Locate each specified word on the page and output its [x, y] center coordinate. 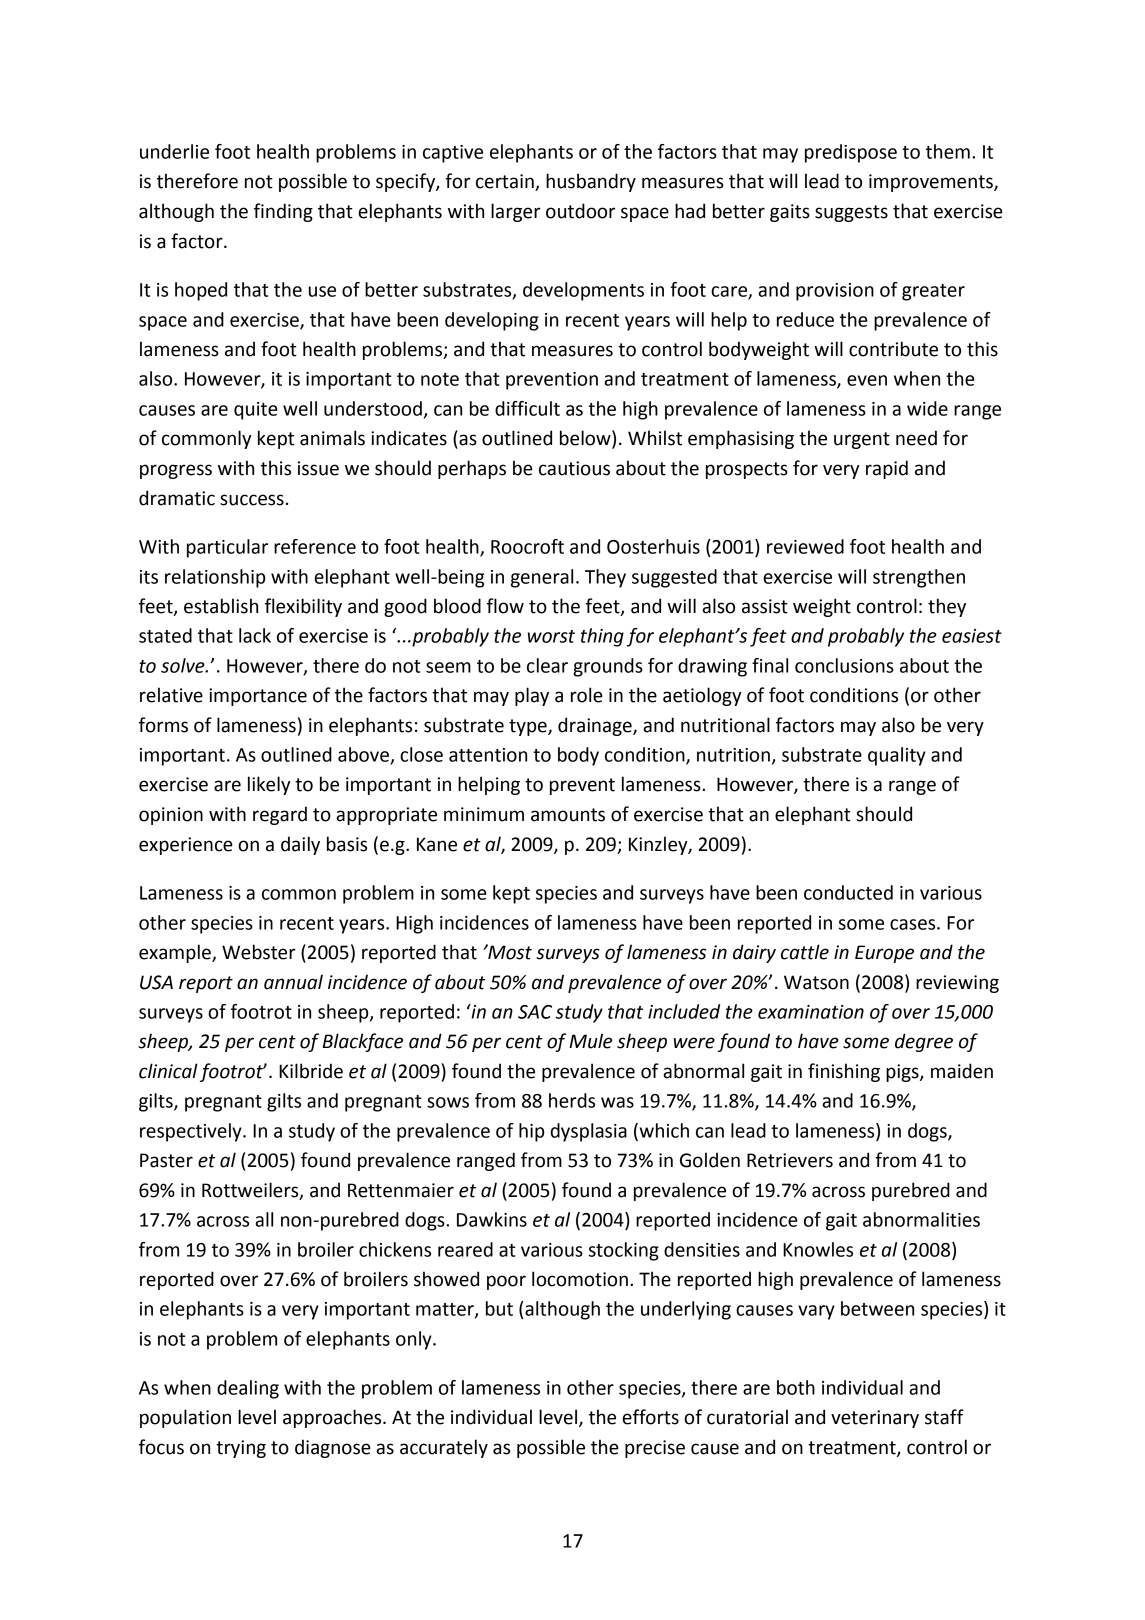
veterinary [875, 1419]
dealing [248, 1389]
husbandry [591, 182]
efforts [650, 1417]
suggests [851, 213]
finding [283, 212]
